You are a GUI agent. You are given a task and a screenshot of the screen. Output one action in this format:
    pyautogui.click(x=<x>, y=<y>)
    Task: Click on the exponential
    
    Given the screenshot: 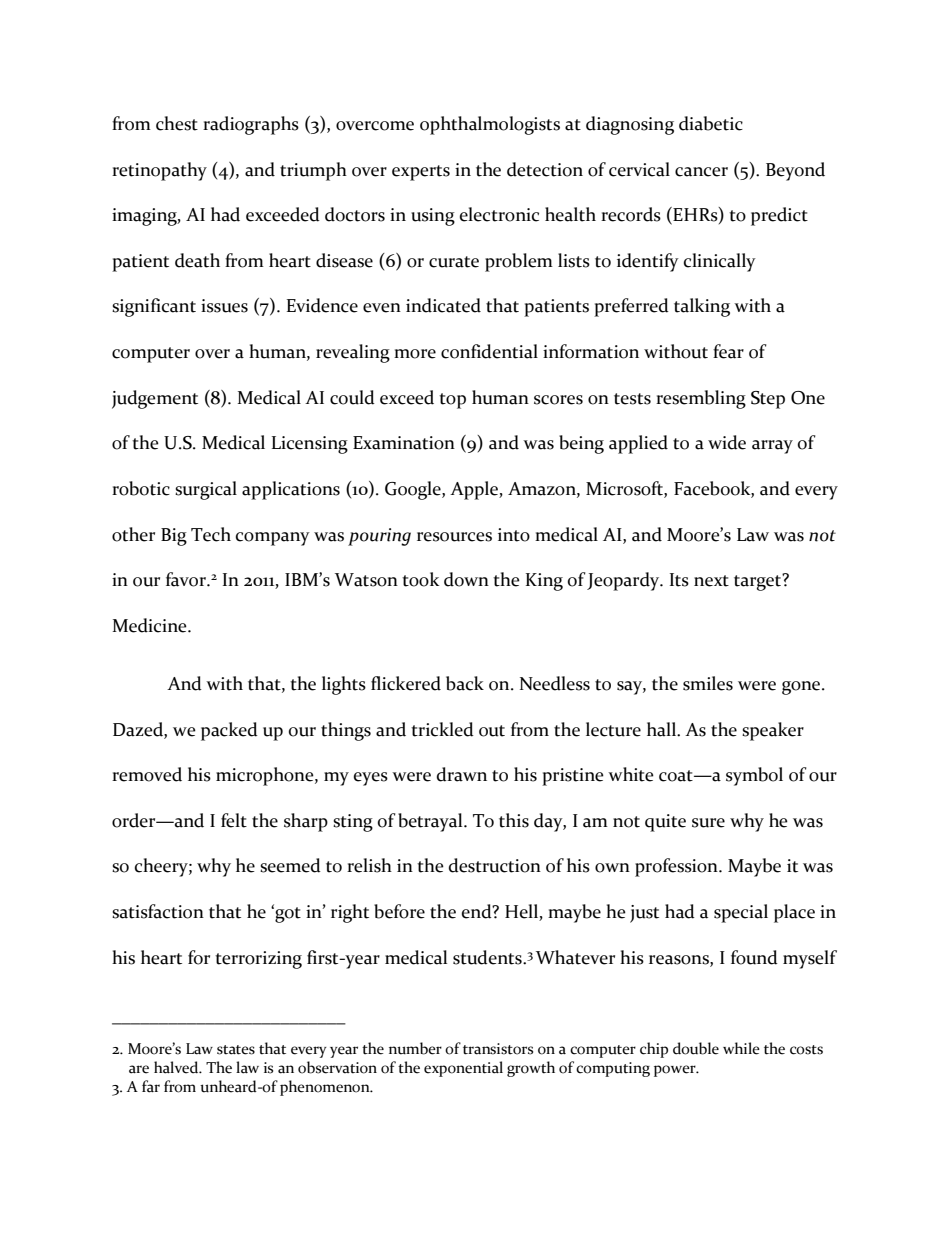 What is the action you would take?
    pyautogui.click(x=463, y=1069)
